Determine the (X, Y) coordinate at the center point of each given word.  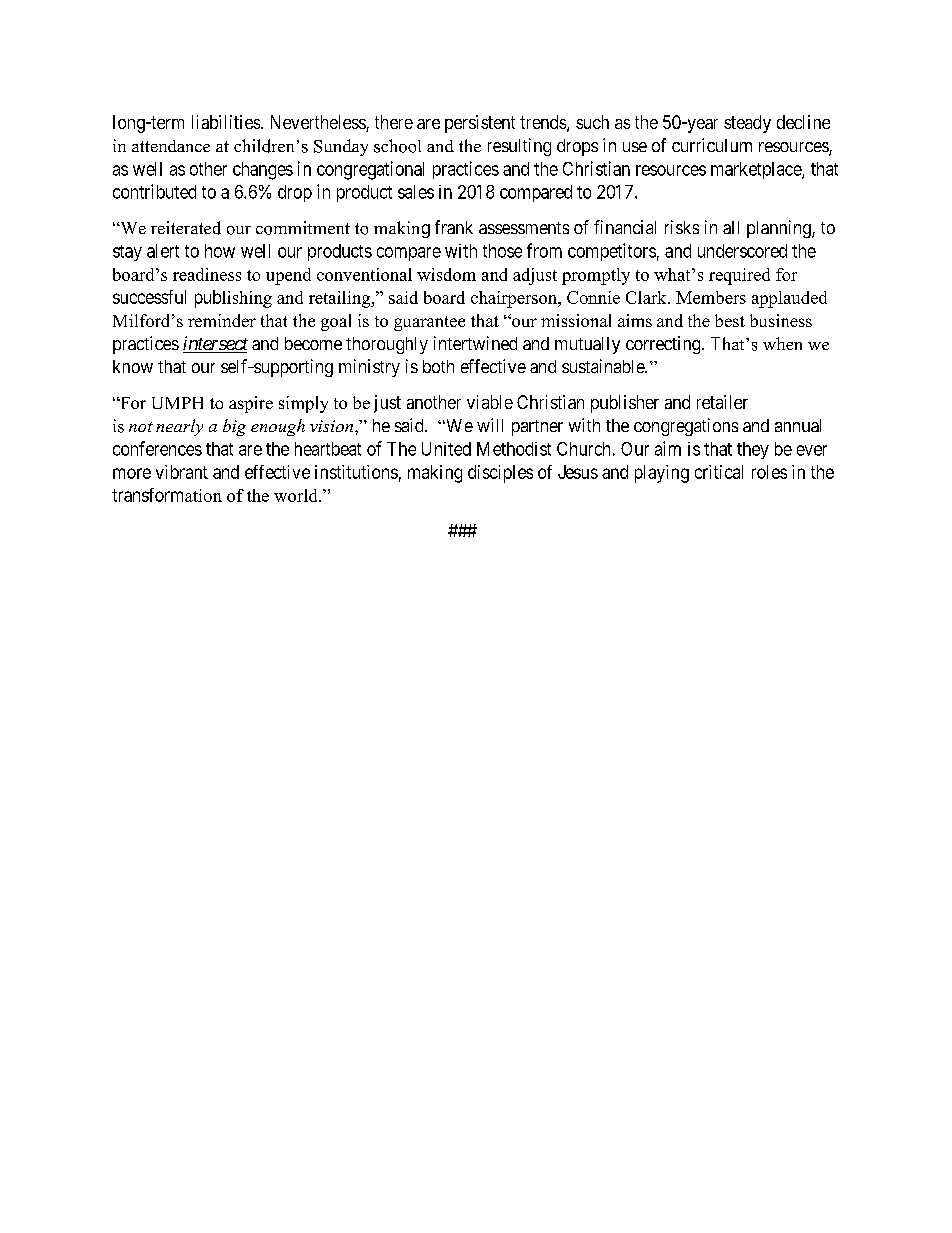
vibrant (182, 472)
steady (747, 124)
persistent (480, 124)
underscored (742, 251)
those (502, 251)
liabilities (227, 122)
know (133, 366)
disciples (500, 474)
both (438, 366)
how (220, 251)
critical (719, 472)
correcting (664, 345)
